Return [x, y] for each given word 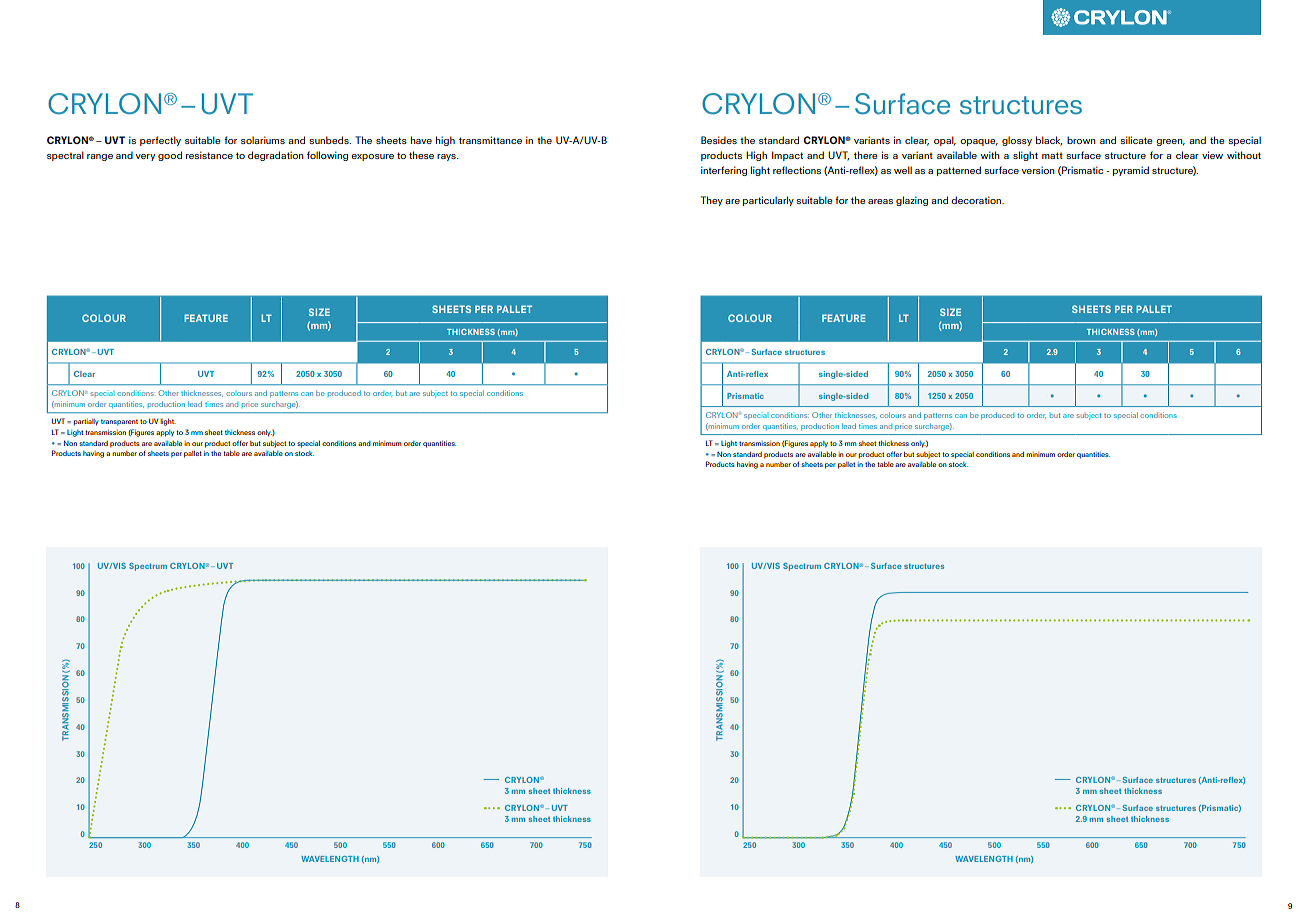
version [1038, 170]
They [712, 201]
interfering [724, 171]
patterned [959, 171]
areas [880, 201]
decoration [977, 200]
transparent [119, 422]
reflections [797, 170]
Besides [719, 140]
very [145, 157]
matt [1052, 155]
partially [86, 422]
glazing [912, 201]
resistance [209, 155]
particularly [768, 201]
